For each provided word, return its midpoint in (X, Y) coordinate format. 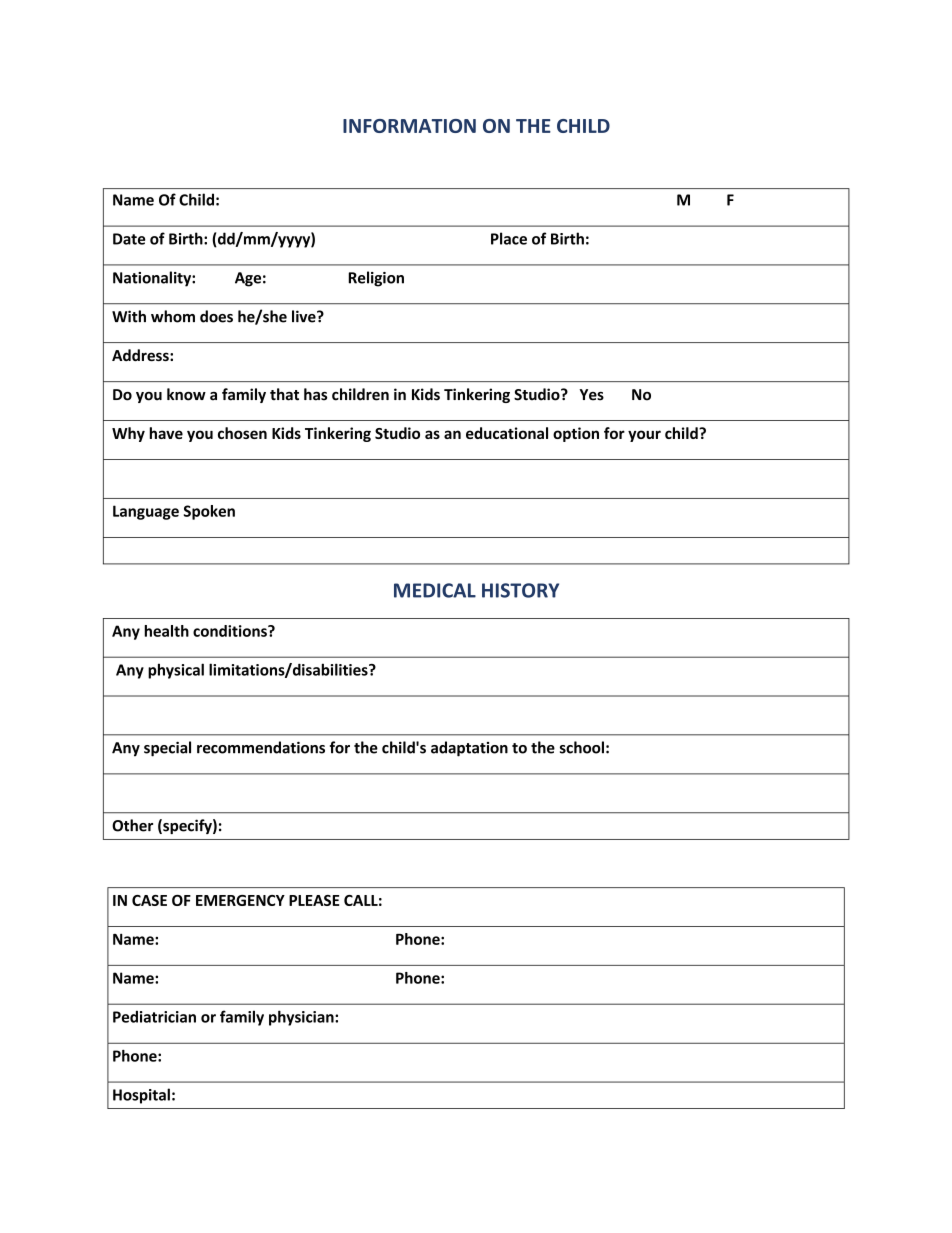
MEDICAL (435, 590)
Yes (591, 395)
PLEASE (314, 900)
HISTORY (520, 590)
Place (509, 238)
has (315, 394)
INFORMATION (409, 126)
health (166, 631)
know (186, 394)
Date (129, 239)
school (582, 747)
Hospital (141, 1096)
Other (132, 825)
